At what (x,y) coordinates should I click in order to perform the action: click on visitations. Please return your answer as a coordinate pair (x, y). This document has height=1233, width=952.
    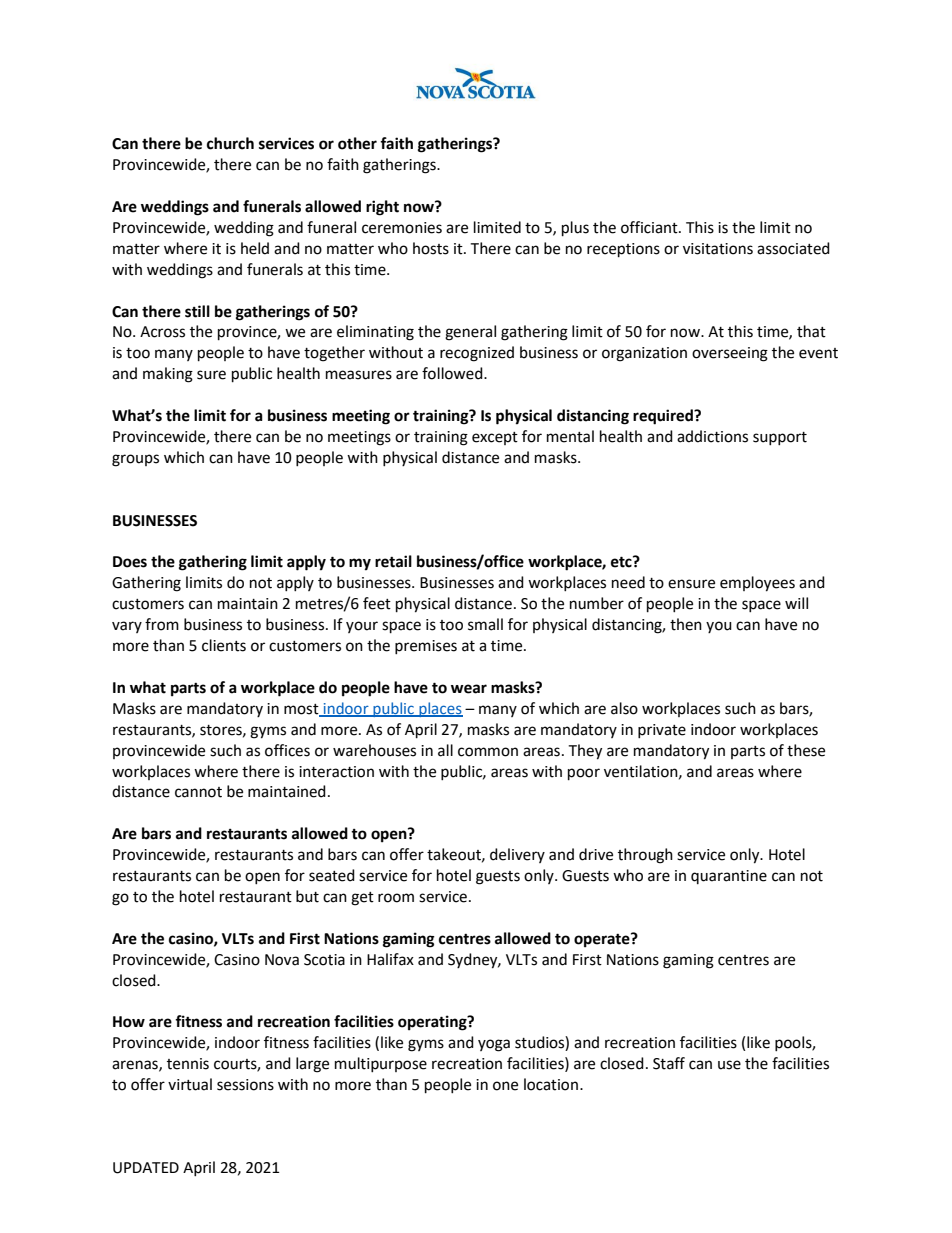
    Looking at the image, I should click on (718, 249).
